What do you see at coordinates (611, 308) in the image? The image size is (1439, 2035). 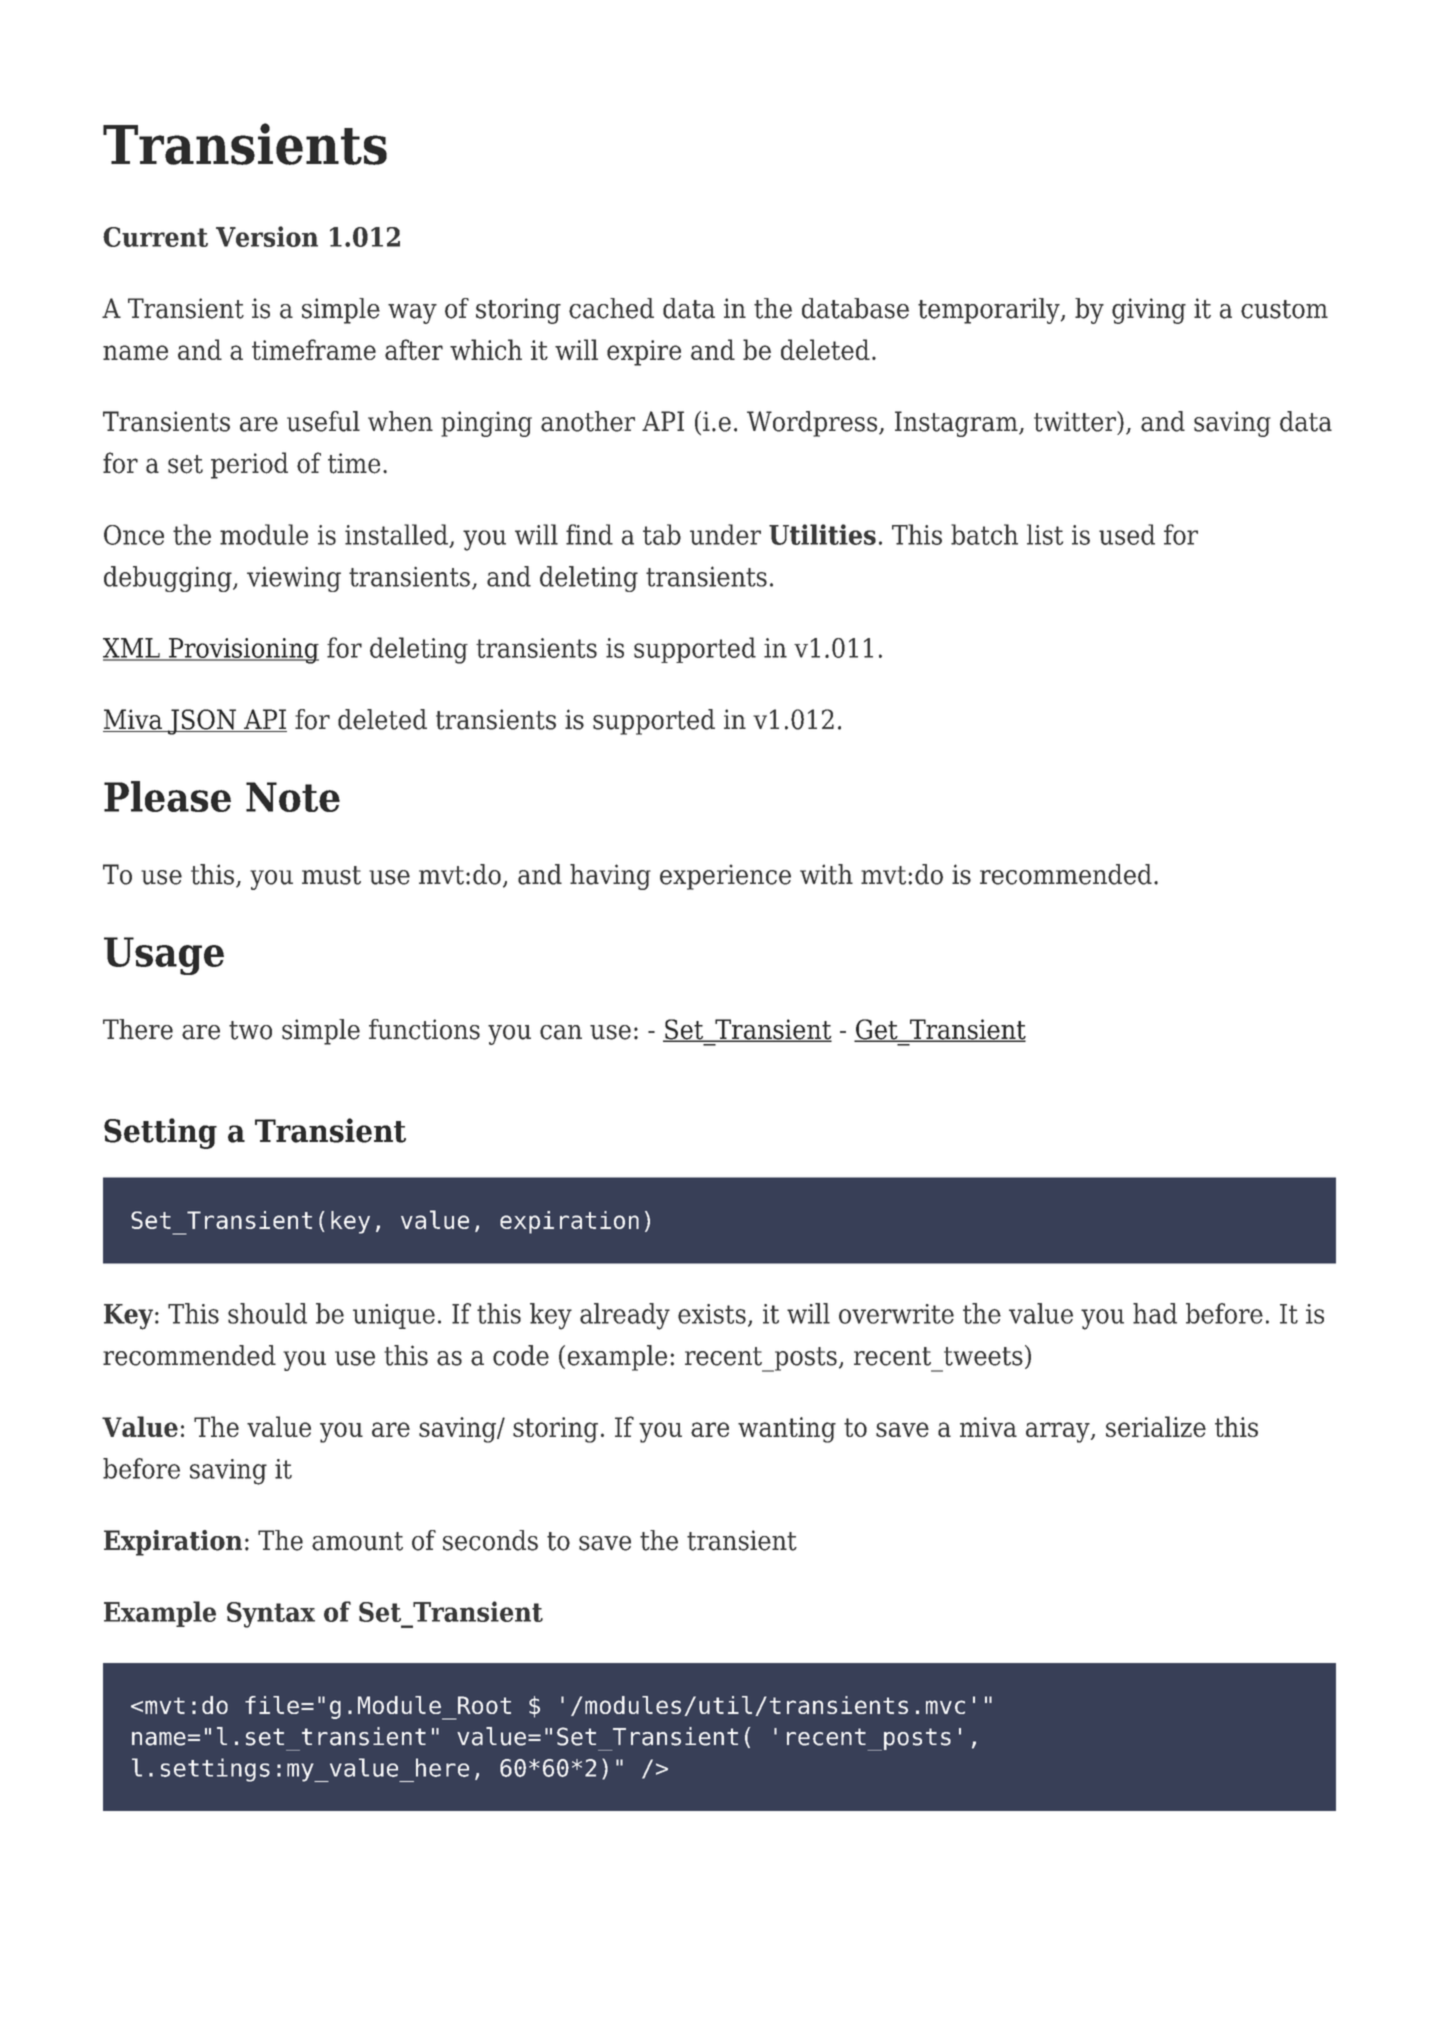 I see `cached` at bounding box center [611, 308].
